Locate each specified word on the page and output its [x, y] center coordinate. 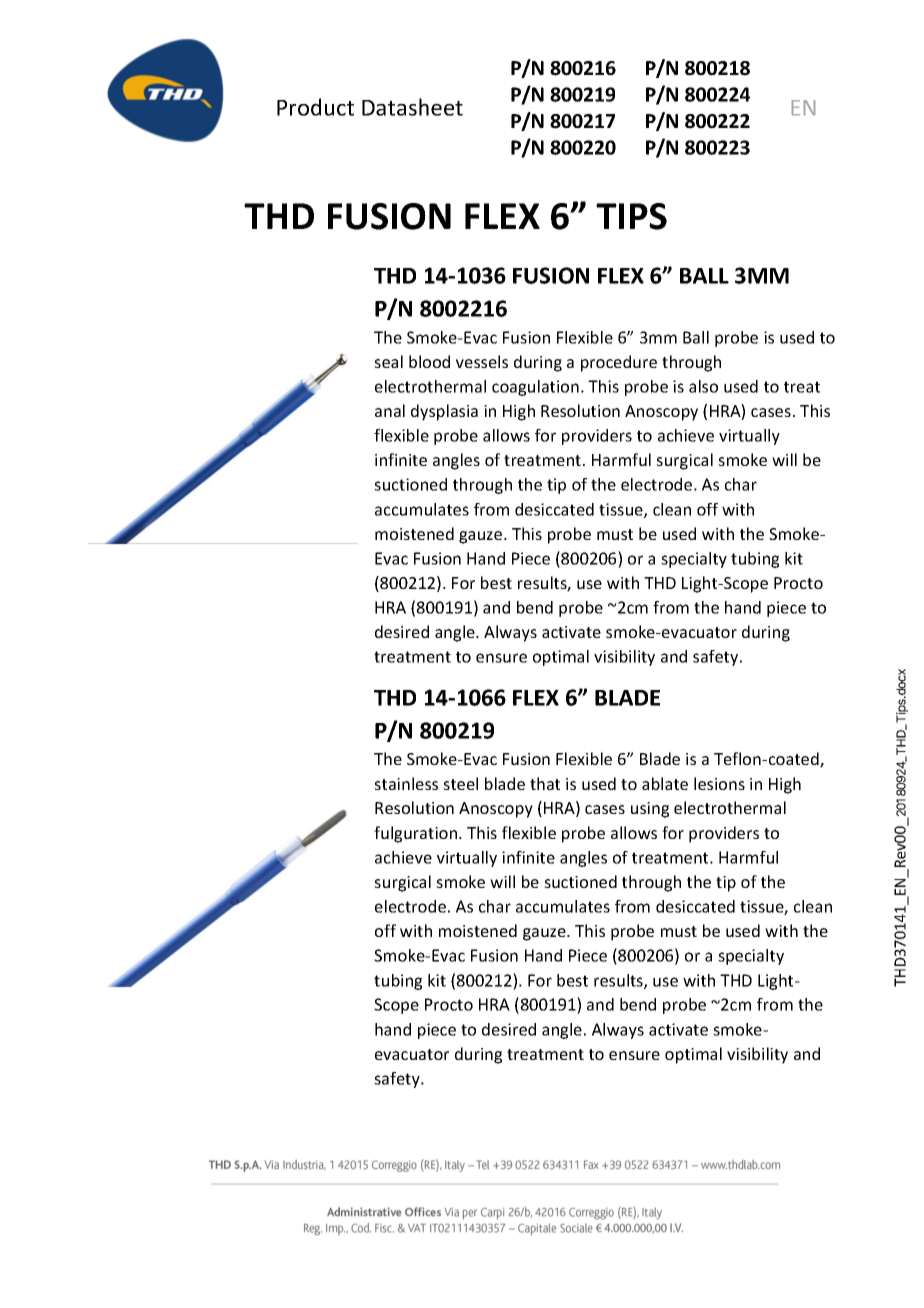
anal [390, 410]
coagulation [535, 388]
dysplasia [444, 412]
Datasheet [412, 107]
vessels [482, 361]
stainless [406, 783]
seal [388, 361]
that [545, 783]
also [703, 386]
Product [315, 107]
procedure [619, 363]
